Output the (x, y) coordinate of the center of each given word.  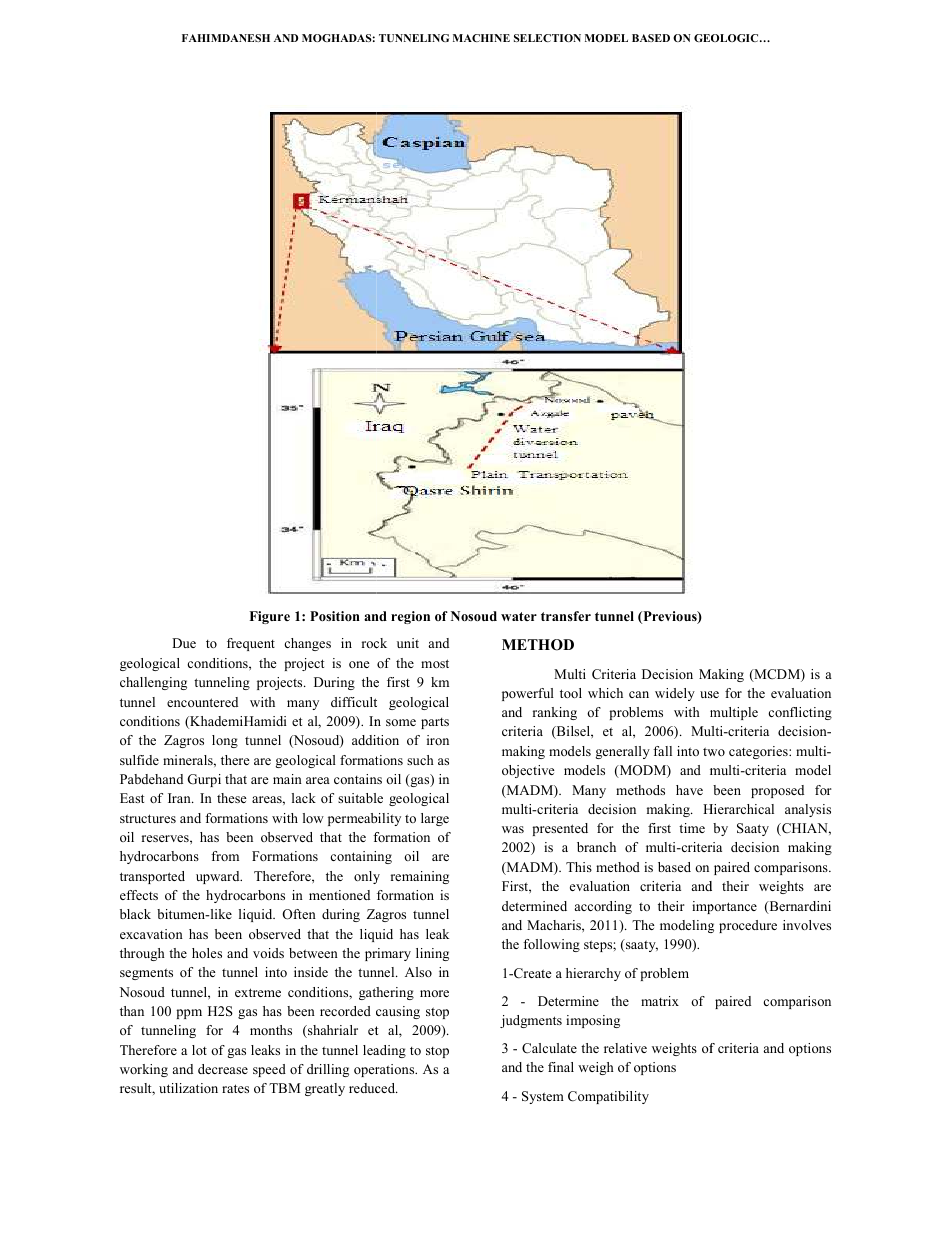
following (551, 945)
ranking (555, 713)
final (561, 1067)
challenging (153, 683)
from (225, 856)
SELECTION (547, 38)
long (225, 741)
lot (199, 1050)
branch (596, 847)
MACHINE (481, 38)
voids (268, 953)
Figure (269, 617)
